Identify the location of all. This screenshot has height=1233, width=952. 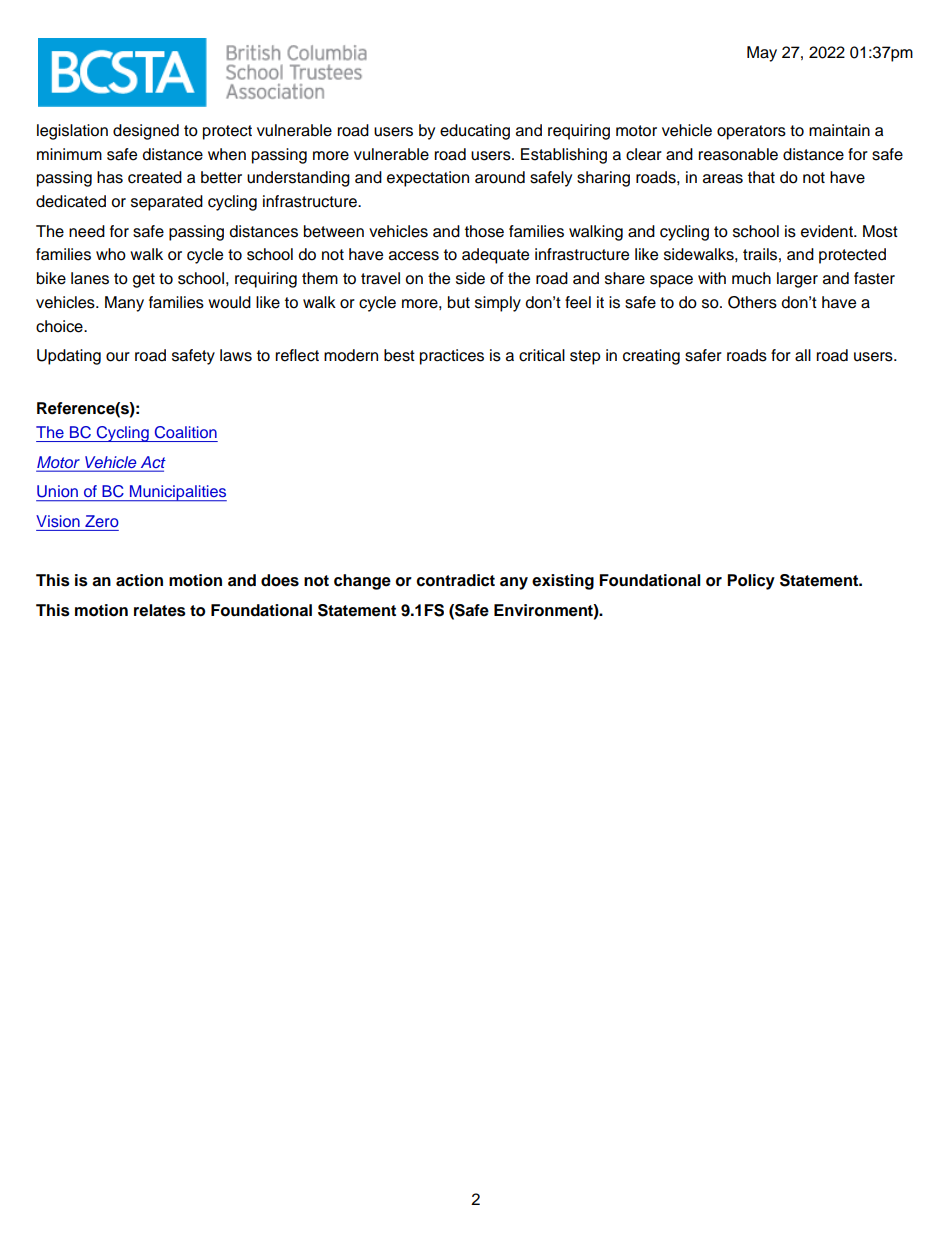
(803, 355).
